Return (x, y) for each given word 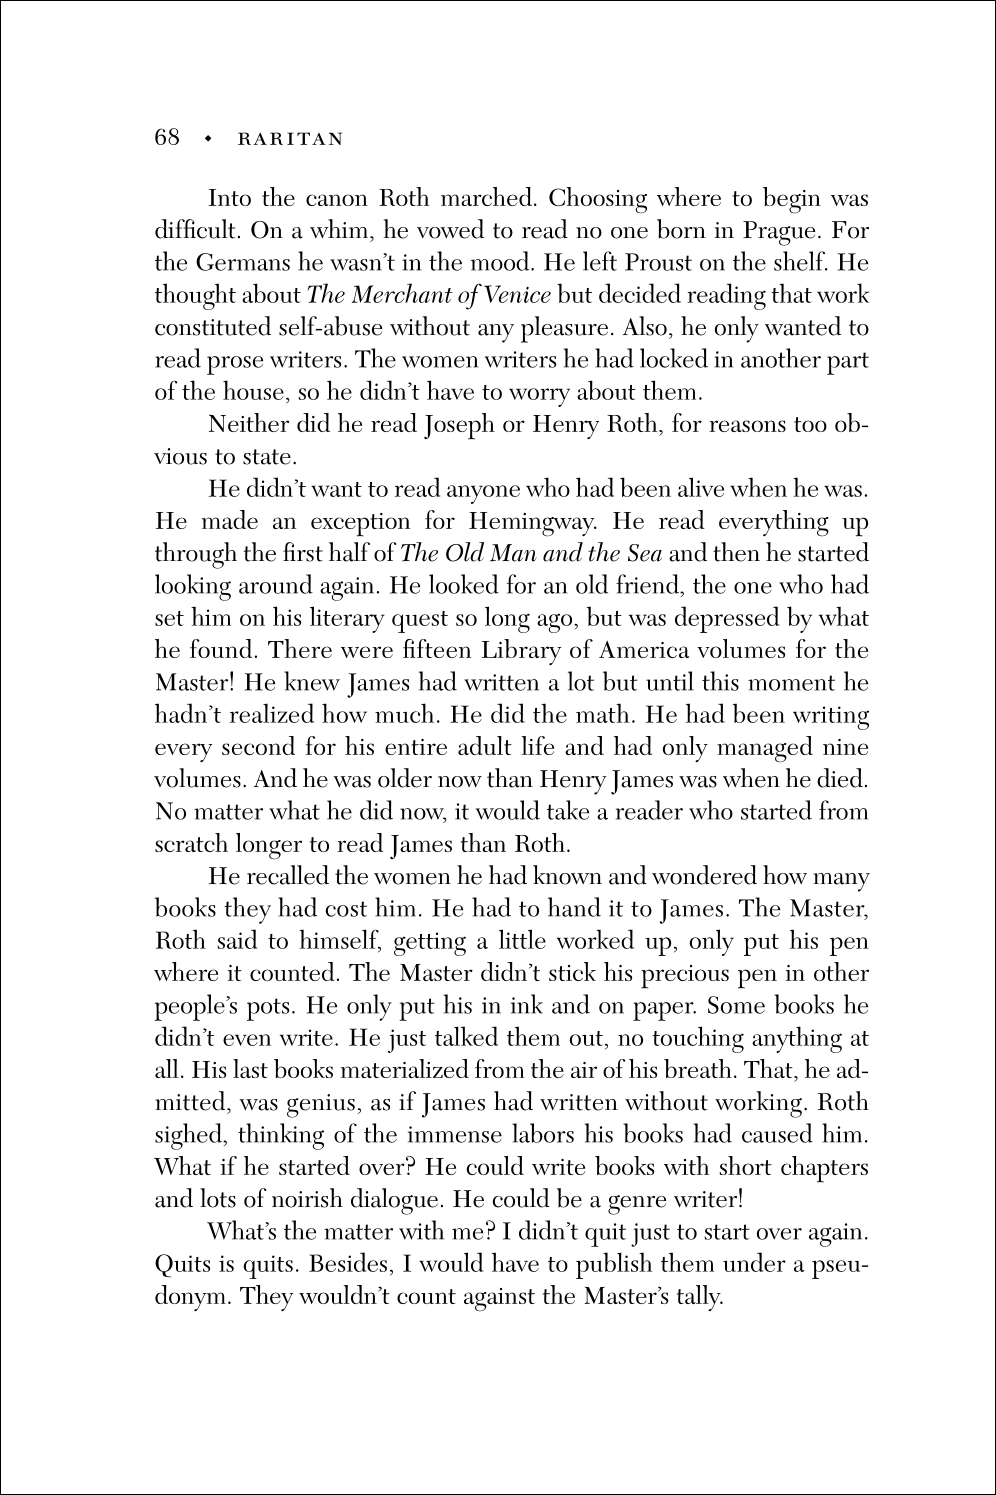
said (237, 939)
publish (614, 1265)
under (754, 1262)
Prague (779, 233)
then (736, 552)
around (276, 584)
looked (464, 584)
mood (501, 261)
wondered (704, 875)
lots (218, 1198)
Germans (243, 262)
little (522, 939)
